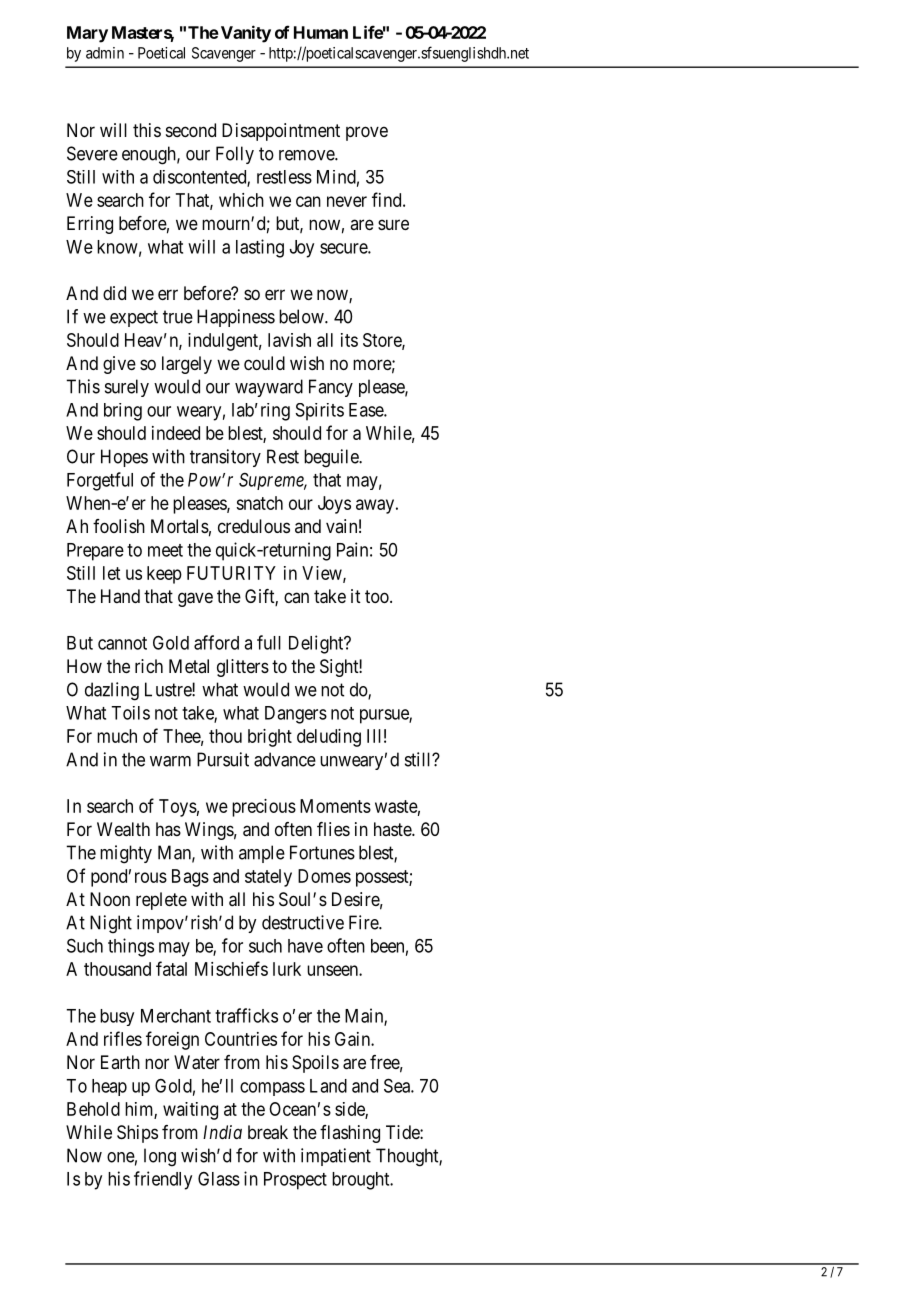 Image resolution: width=924 pixels, height=1308 pixels. What do you see at coordinates (364, 922) in the screenshot?
I see `Fire` at bounding box center [364, 922].
